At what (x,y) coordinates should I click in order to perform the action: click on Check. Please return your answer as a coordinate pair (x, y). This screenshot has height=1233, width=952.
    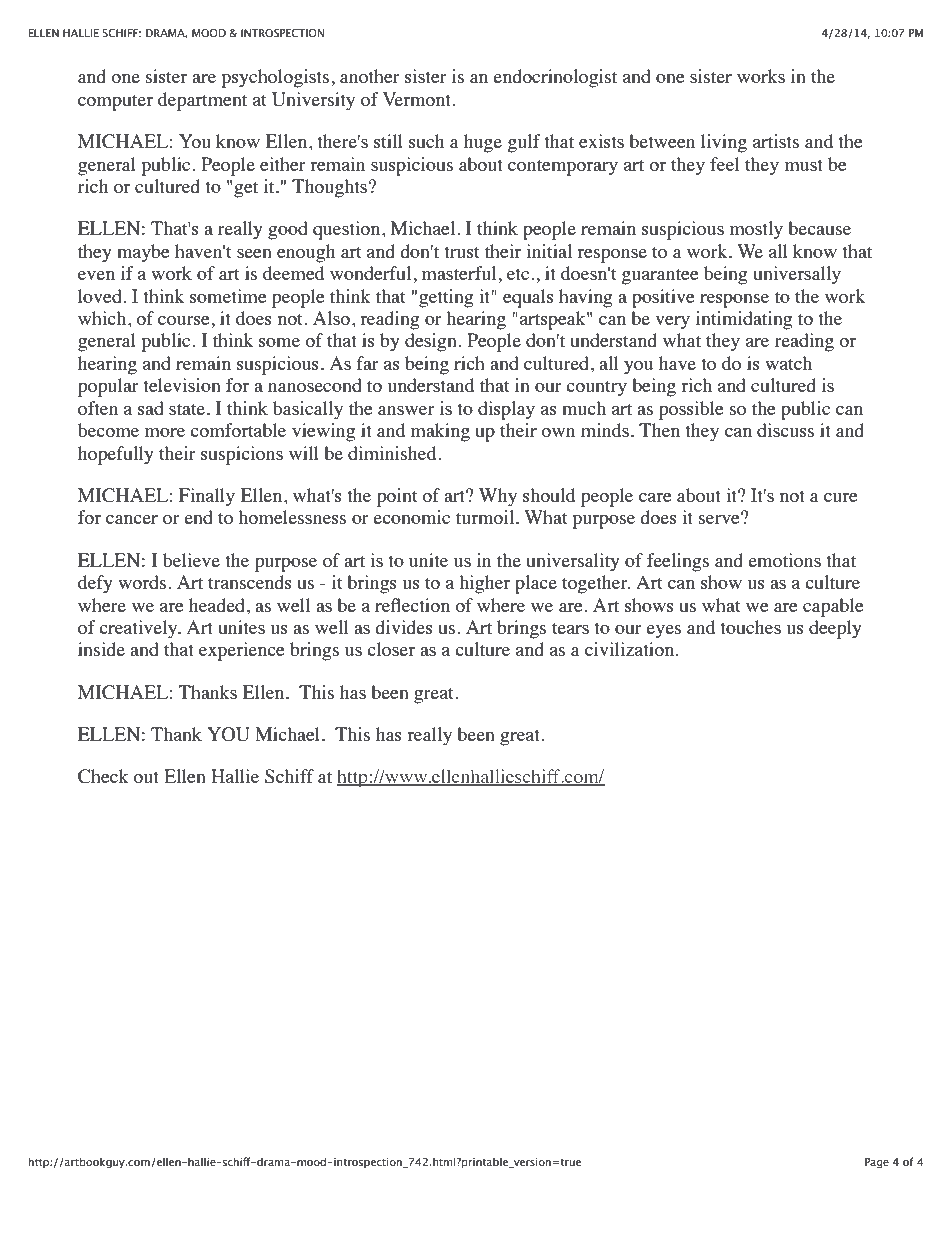
    Looking at the image, I should click on (103, 776).
